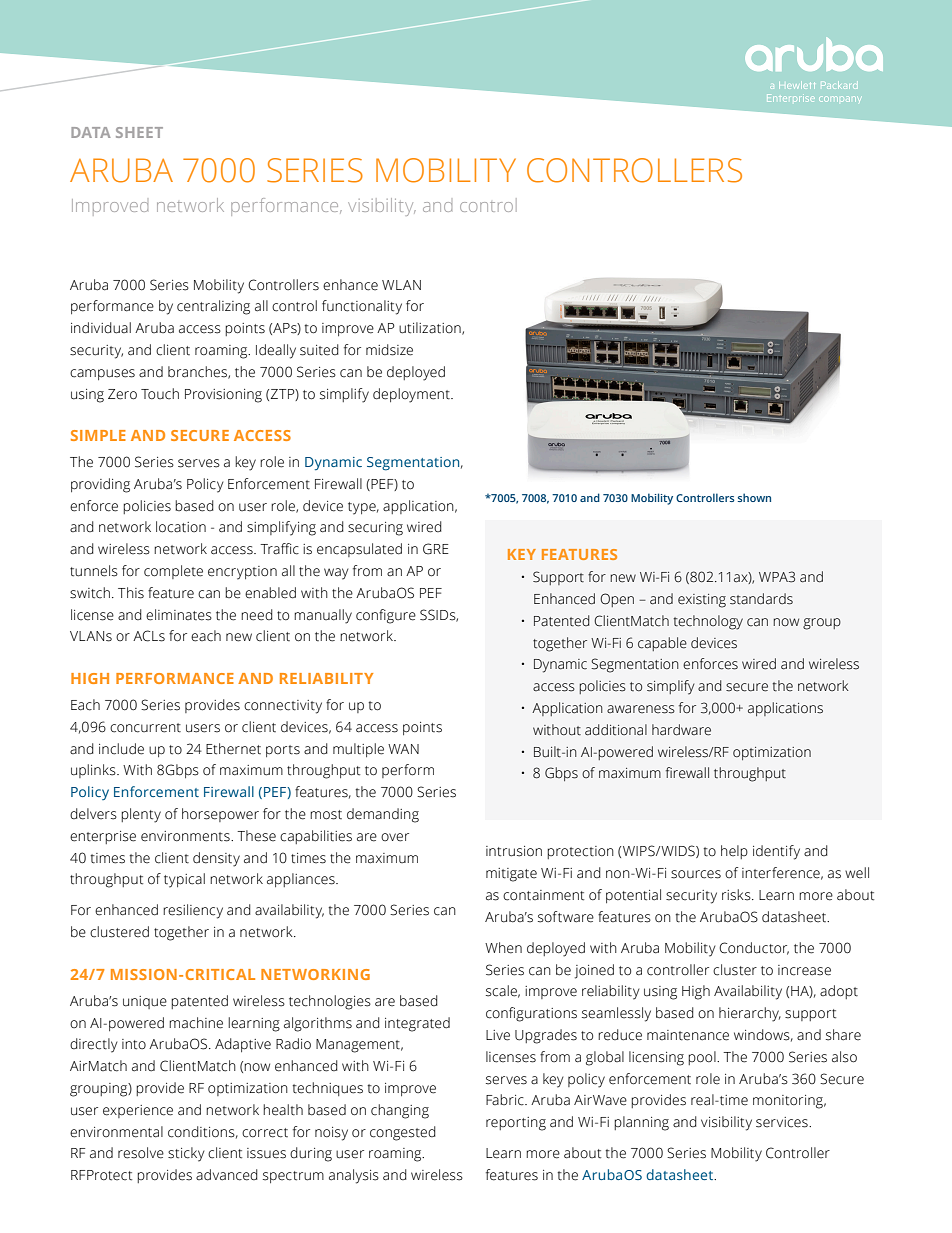 This screenshot has width=952, height=1233. I want to click on mitigate, so click(511, 875).
